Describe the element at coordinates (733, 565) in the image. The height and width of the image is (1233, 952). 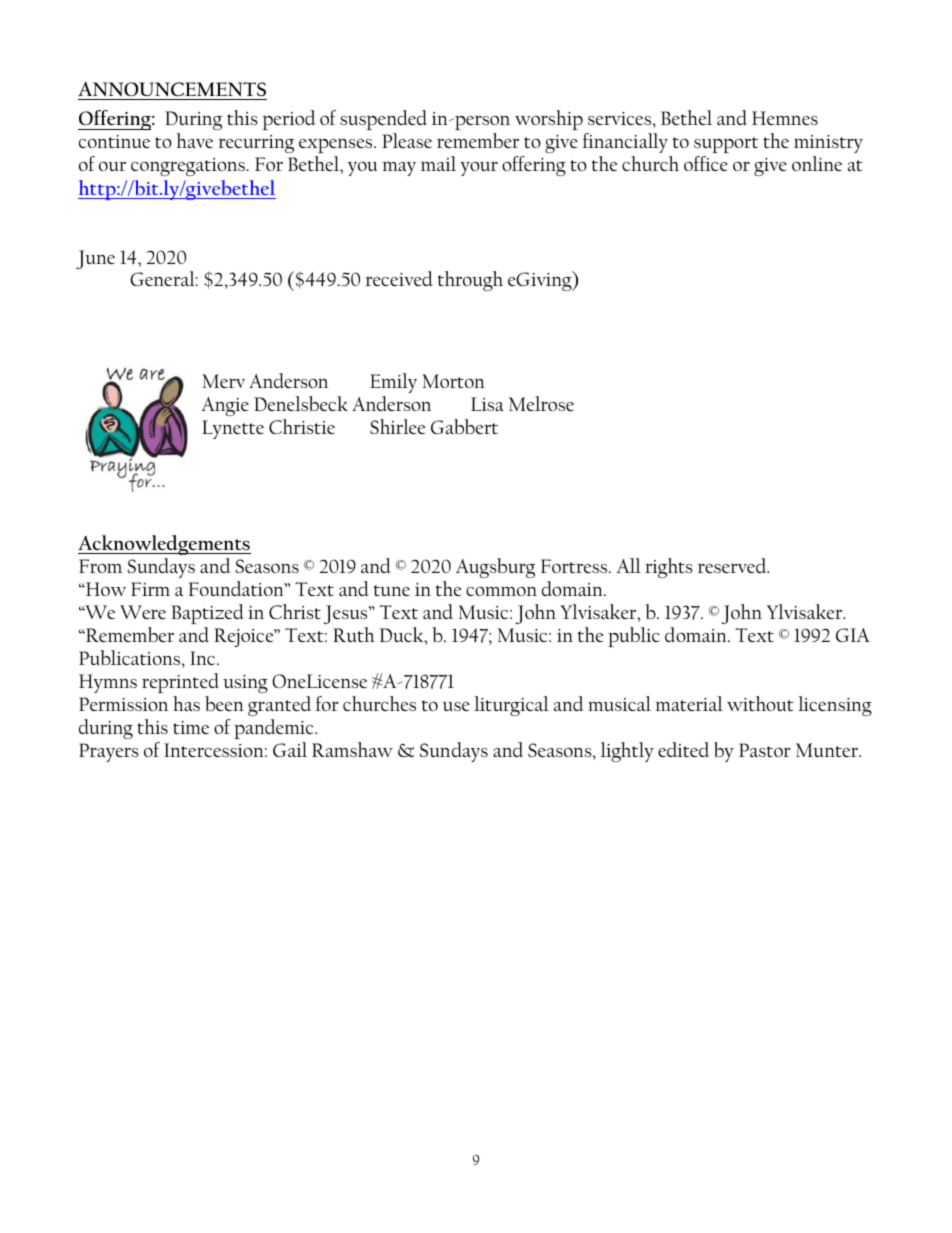
I see `reserved` at that location.
